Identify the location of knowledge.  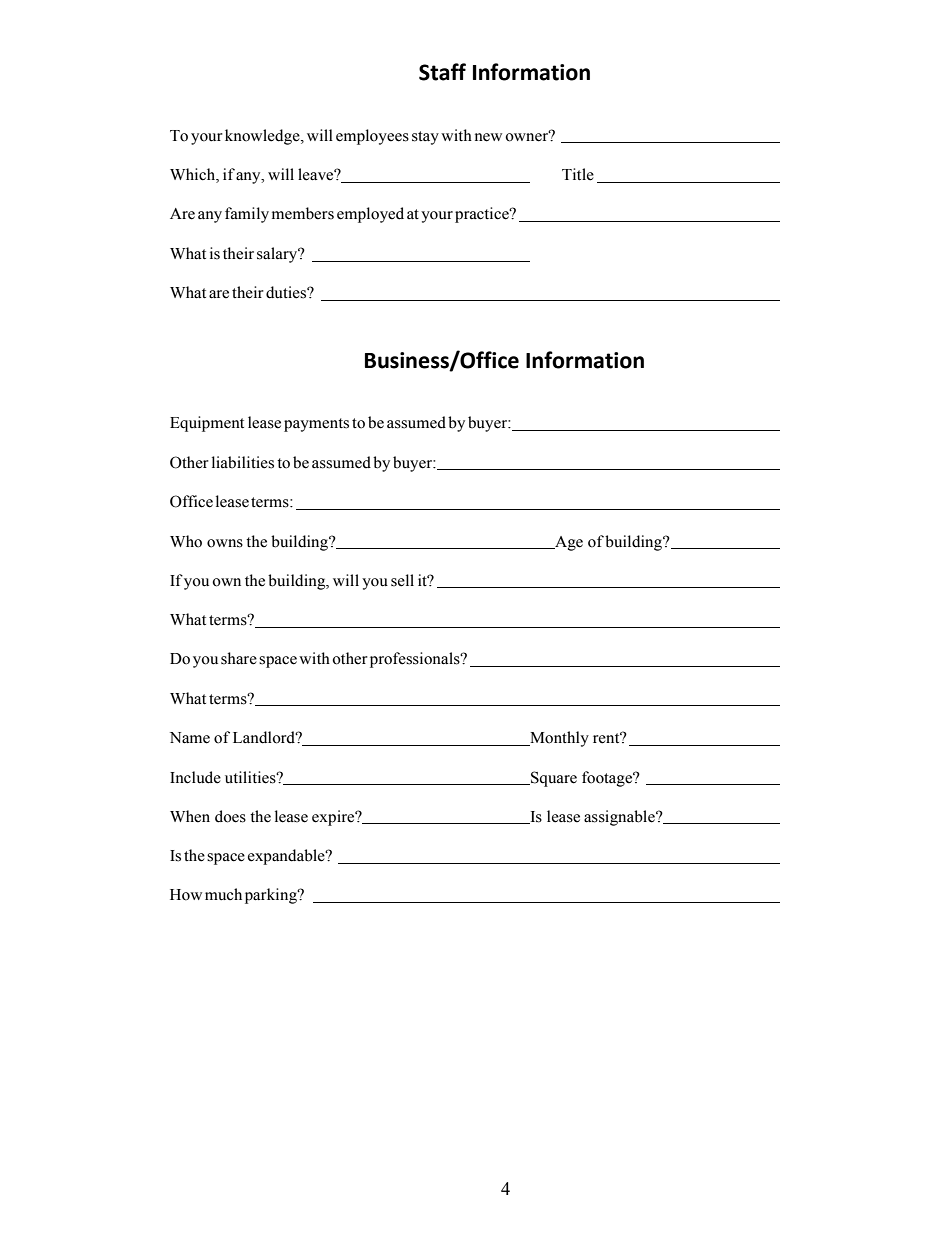
(263, 137).
